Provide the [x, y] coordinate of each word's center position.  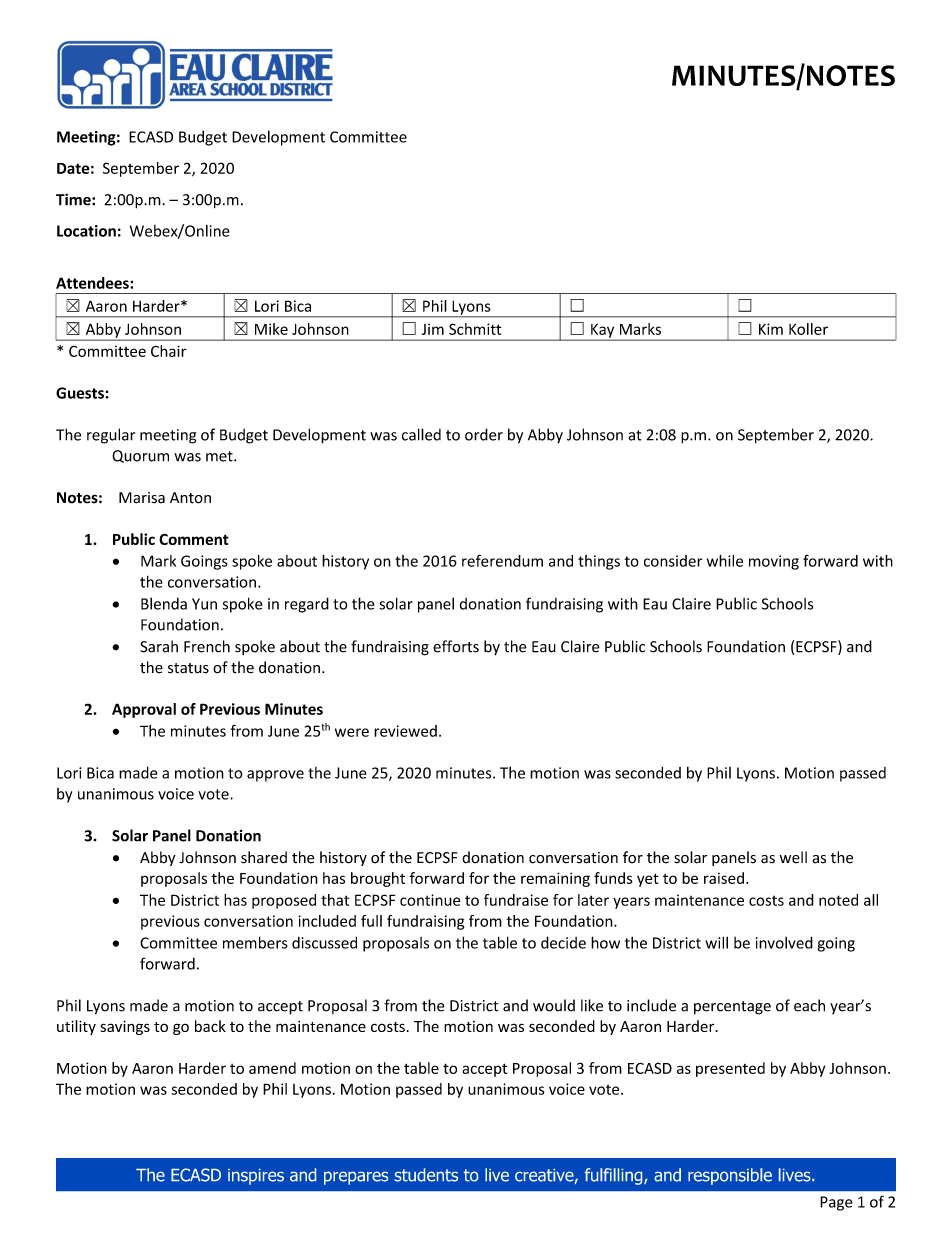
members [255, 942]
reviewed [405, 731]
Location [86, 231]
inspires [256, 1177]
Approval [144, 710]
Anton [190, 498]
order [484, 434]
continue [430, 900]
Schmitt [475, 329]
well [793, 857]
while [725, 561]
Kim [771, 329]
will [716, 942]
